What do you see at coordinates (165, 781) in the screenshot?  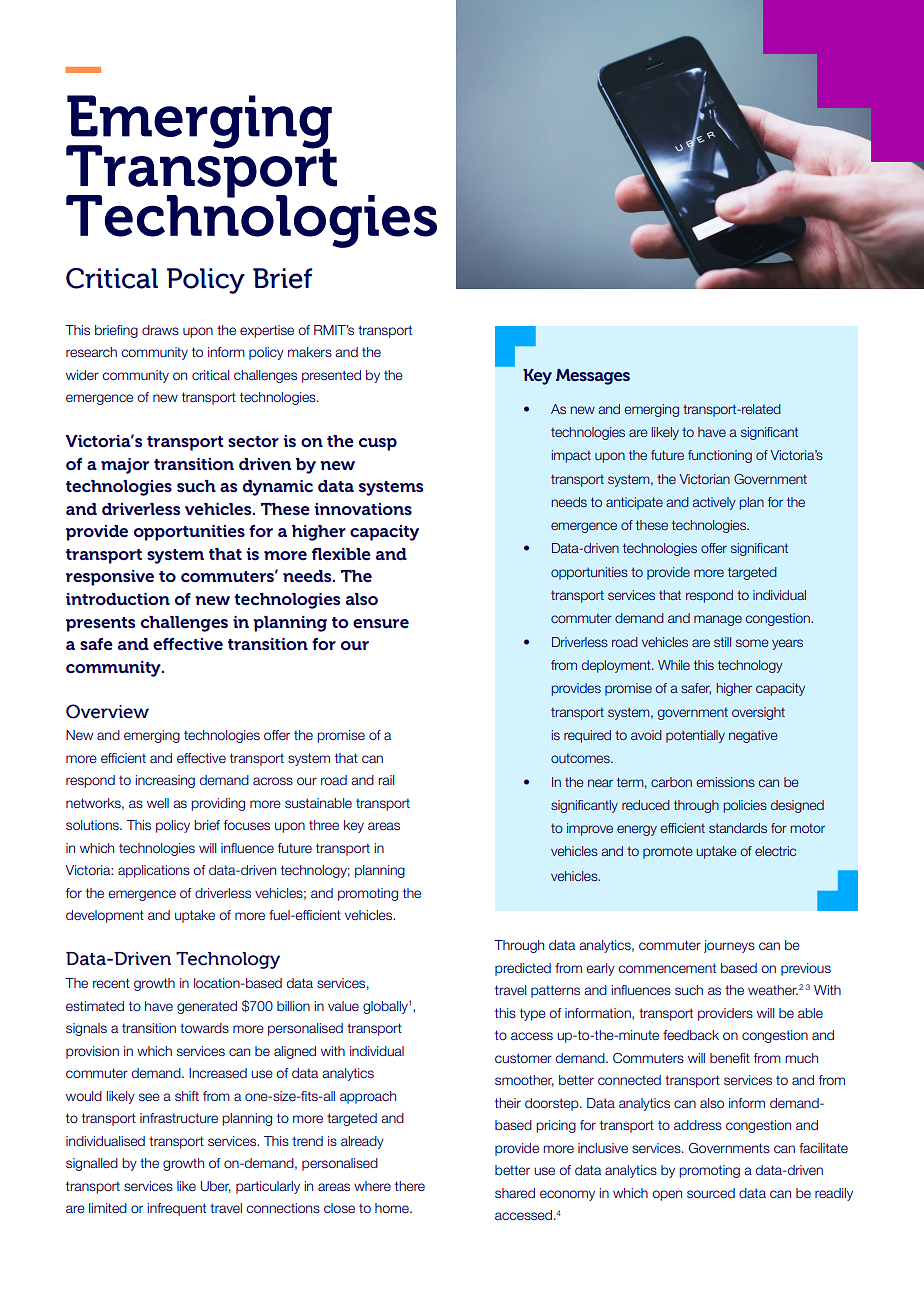 I see `increasing` at bounding box center [165, 781].
